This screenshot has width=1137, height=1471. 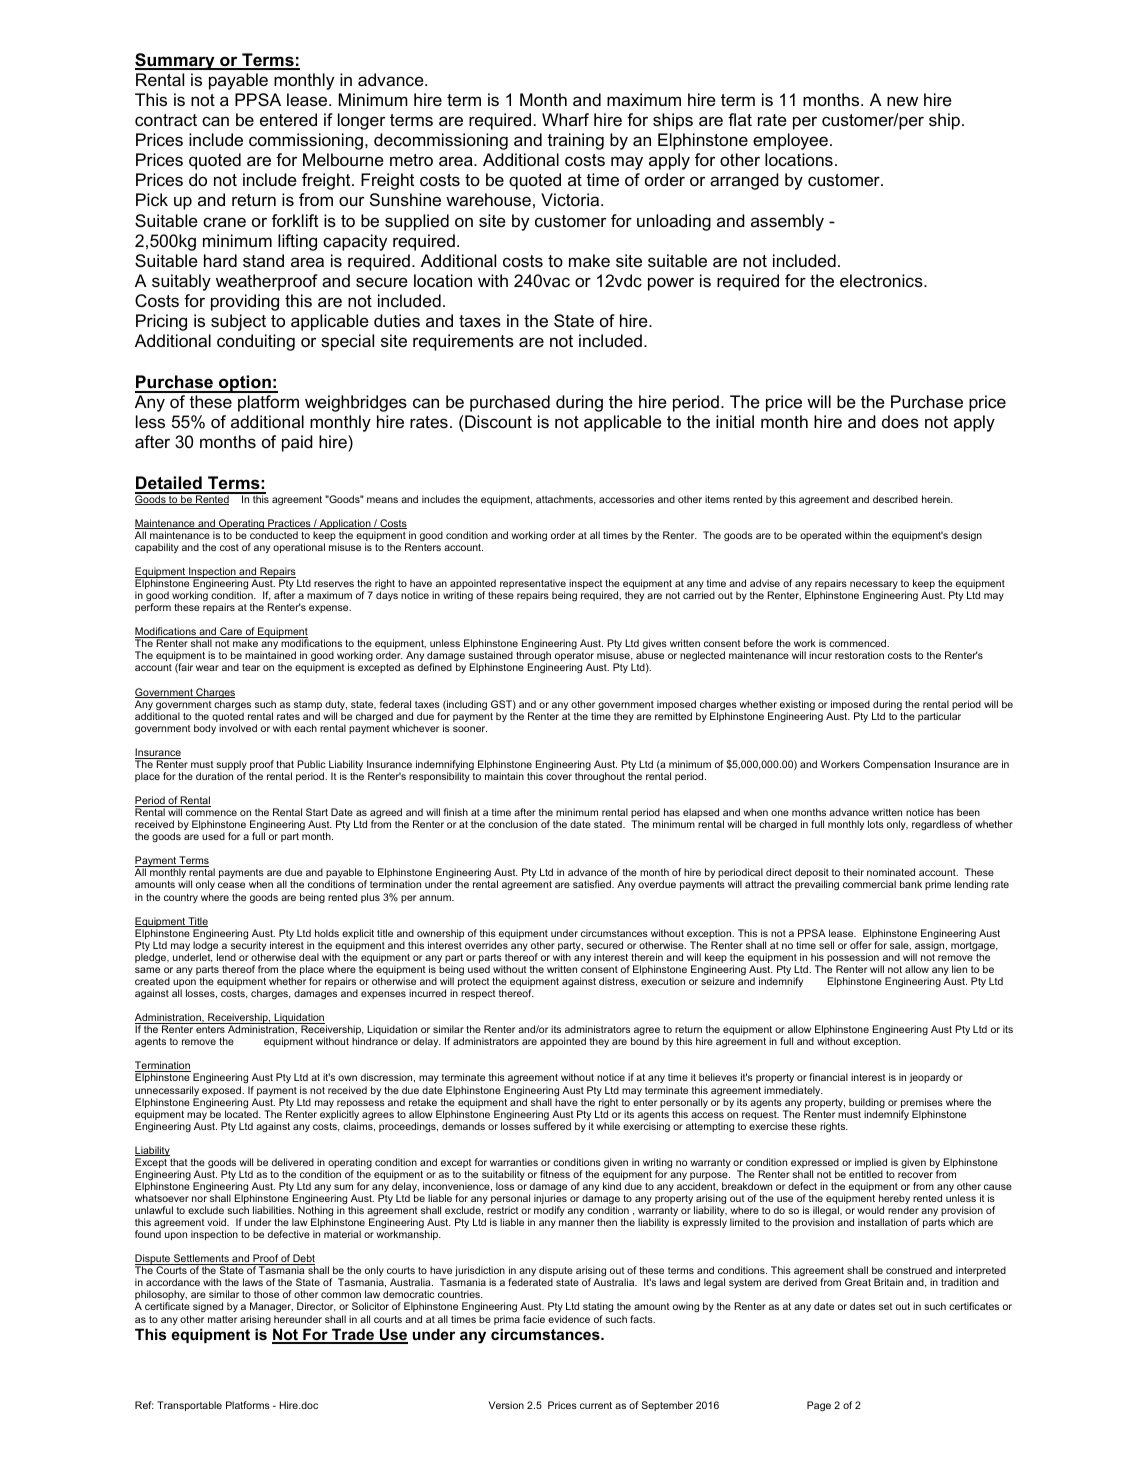 I want to click on option, so click(x=245, y=384).
